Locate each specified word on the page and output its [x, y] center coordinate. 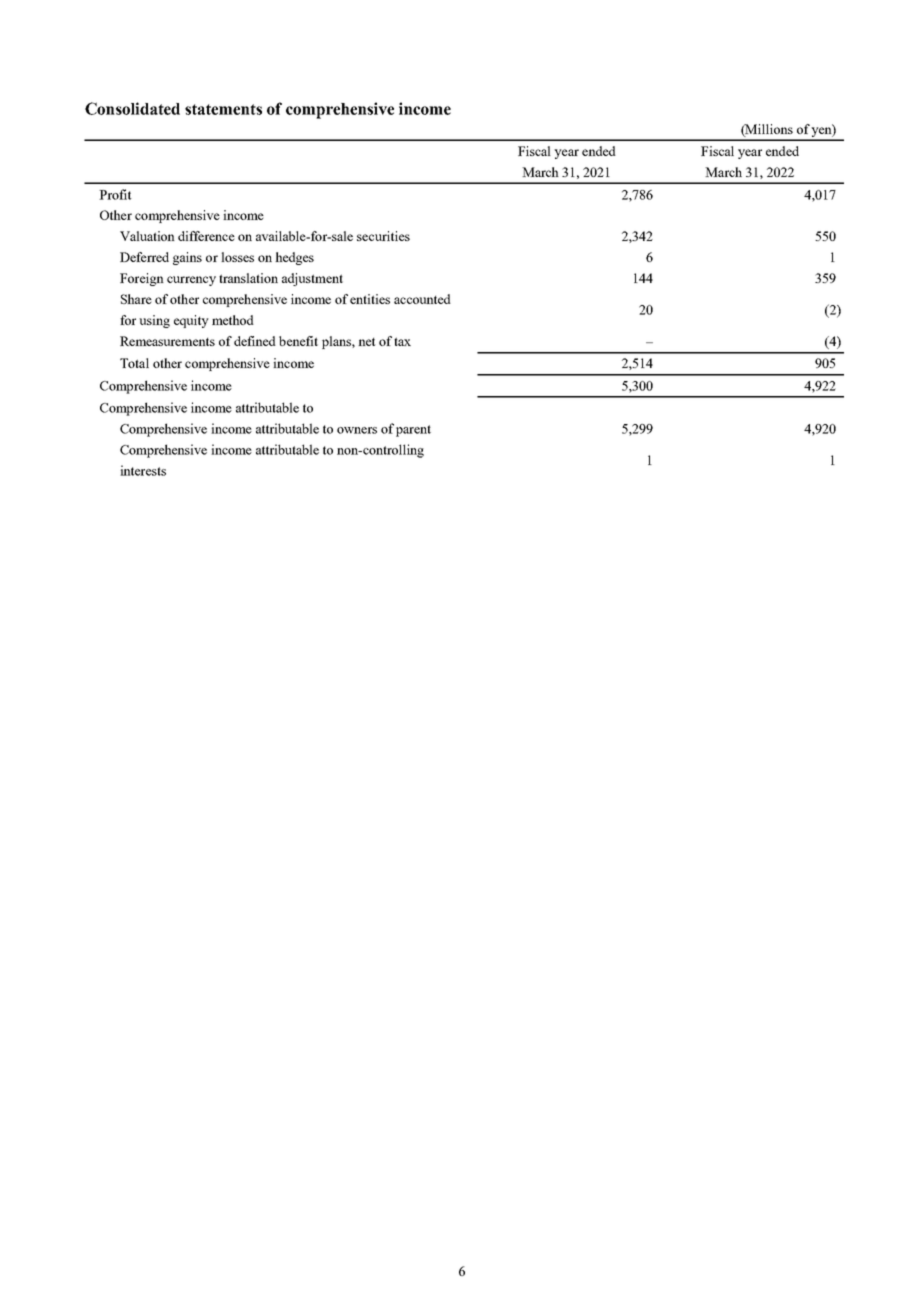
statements [223, 109]
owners [357, 430]
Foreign [142, 279]
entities [370, 299]
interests [143, 470]
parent [413, 431]
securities [383, 236]
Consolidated [132, 108]
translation [248, 278]
